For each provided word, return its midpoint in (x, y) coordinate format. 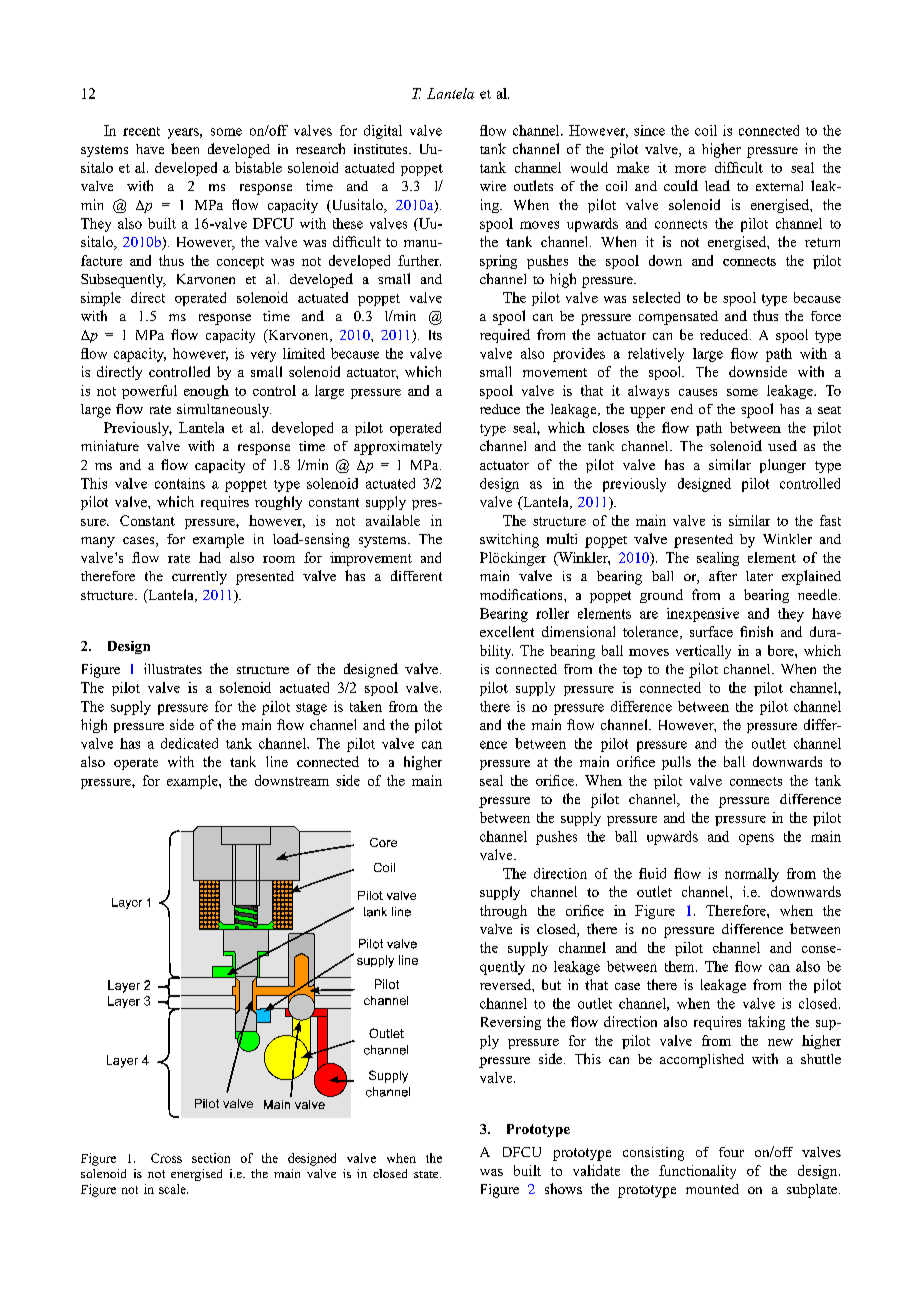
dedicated (189, 743)
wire (493, 186)
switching (509, 541)
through (503, 912)
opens (756, 839)
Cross (166, 1158)
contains (180, 483)
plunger (783, 466)
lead (717, 185)
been (185, 148)
